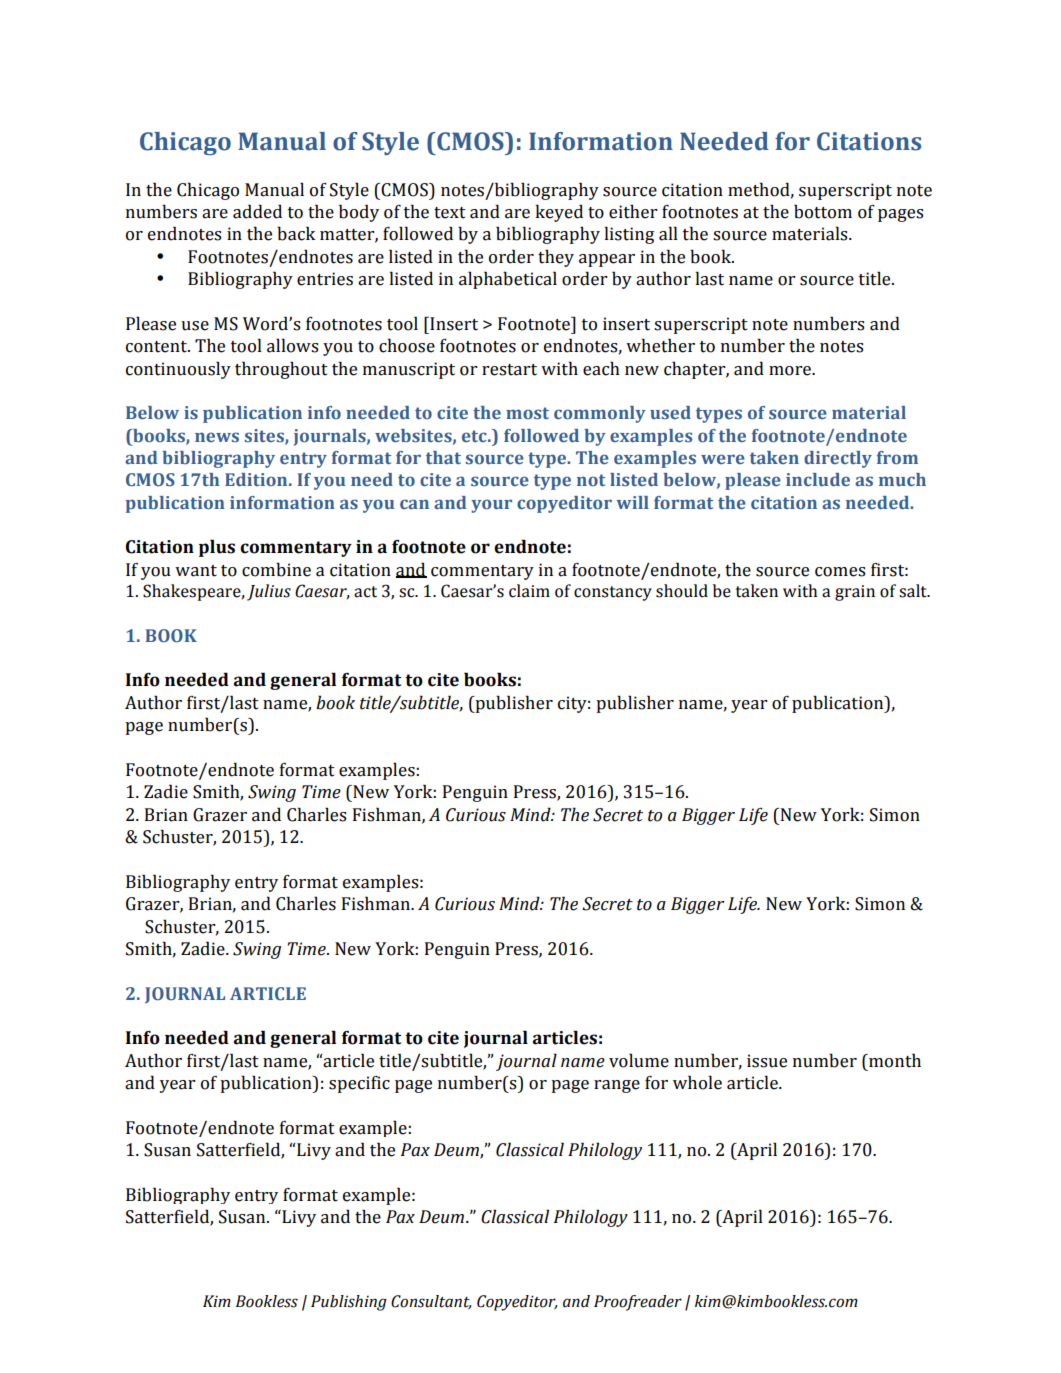  Describe the element at coordinates (638, 1303) in the screenshot. I see `Proofreader` at that location.
